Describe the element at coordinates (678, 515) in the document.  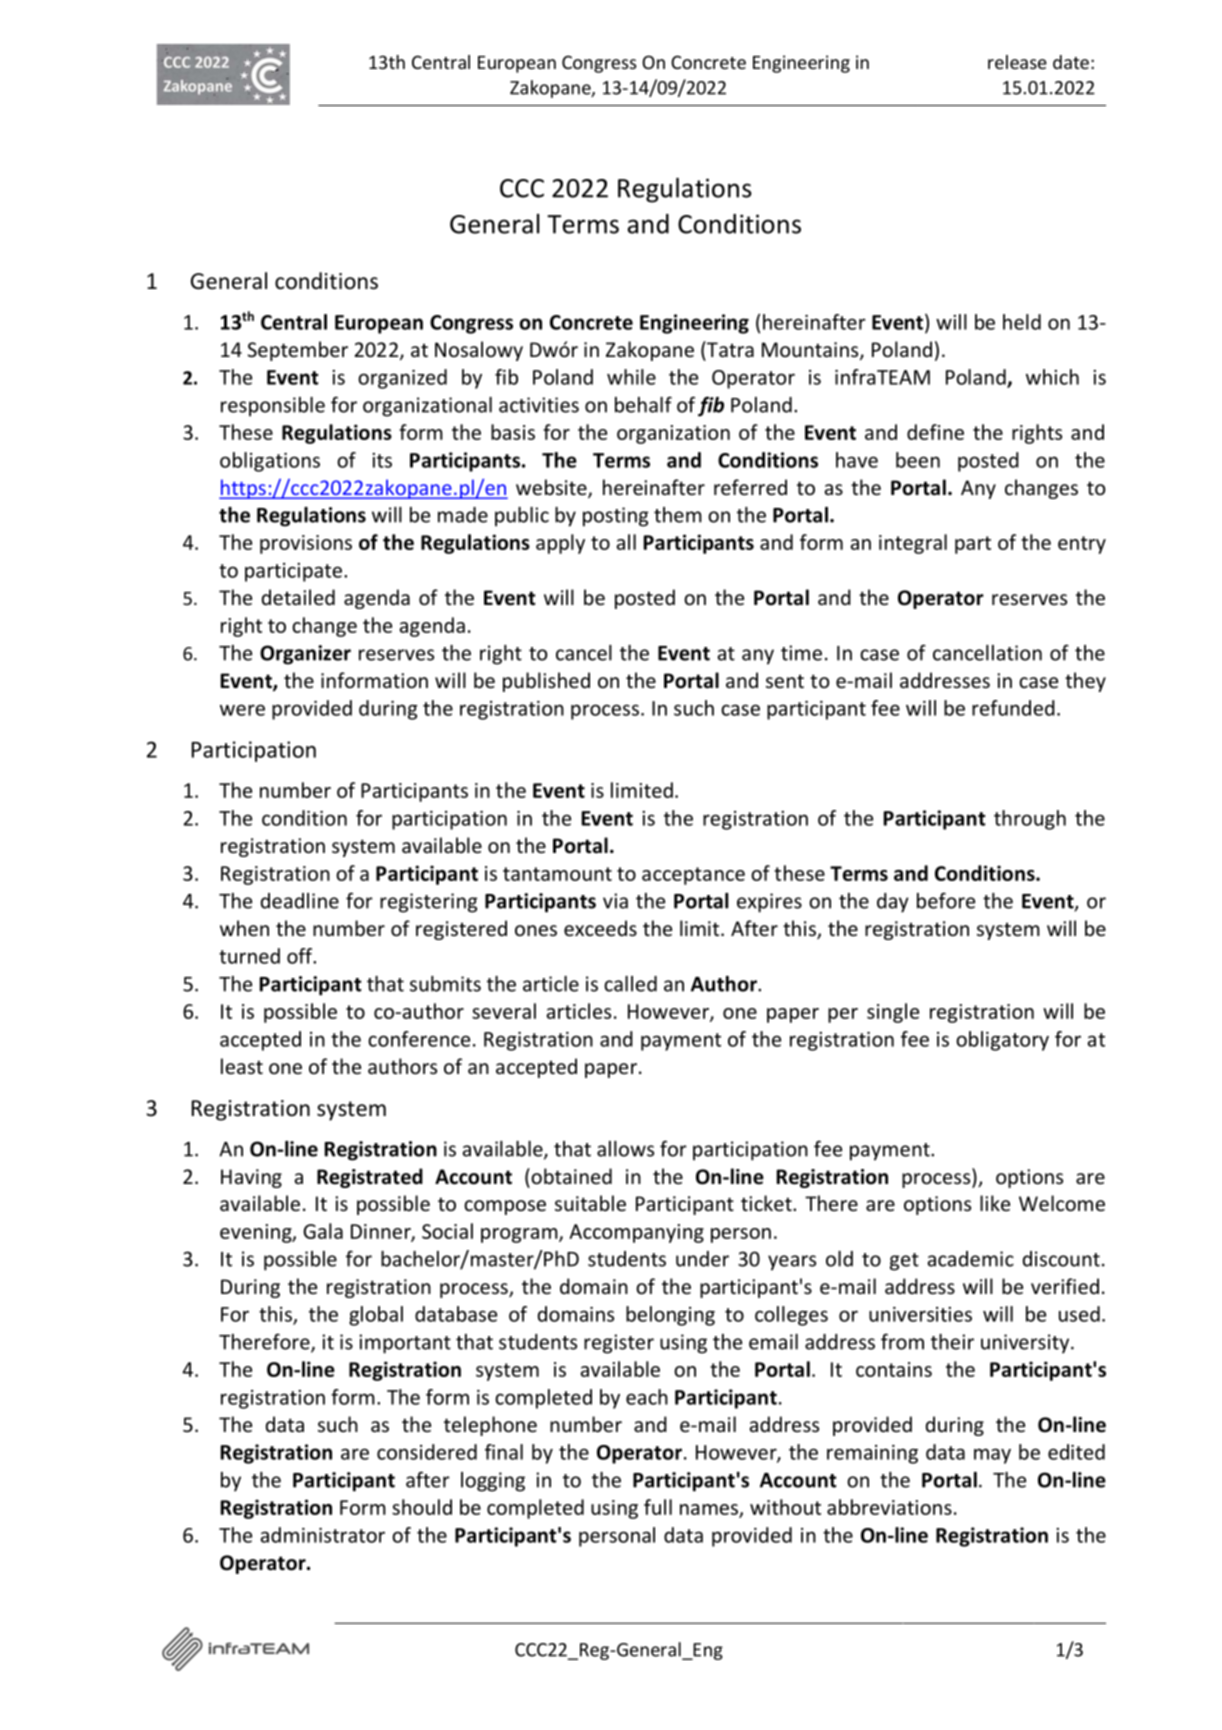
I see `them` at that location.
